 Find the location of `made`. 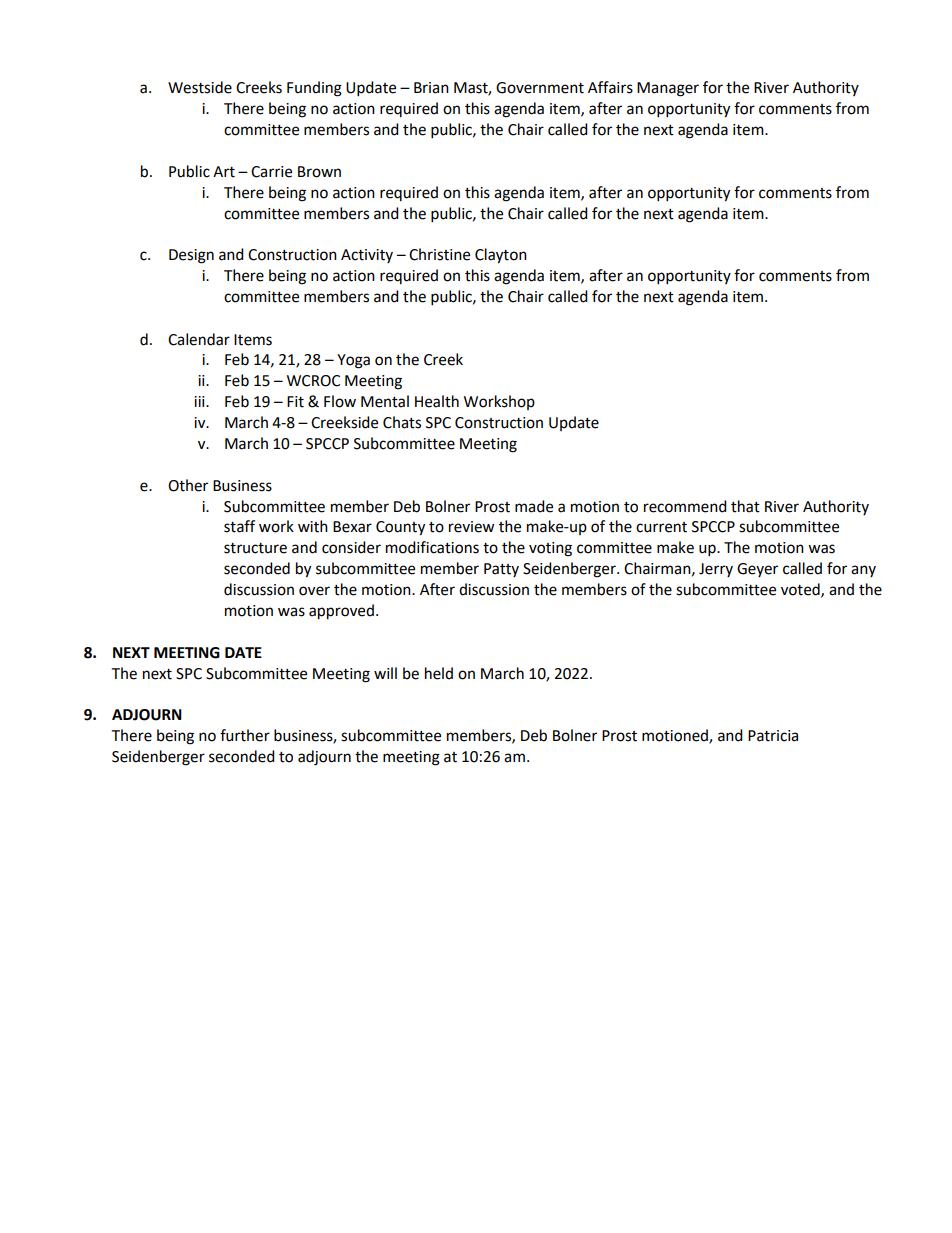

made is located at coordinates (534, 506).
